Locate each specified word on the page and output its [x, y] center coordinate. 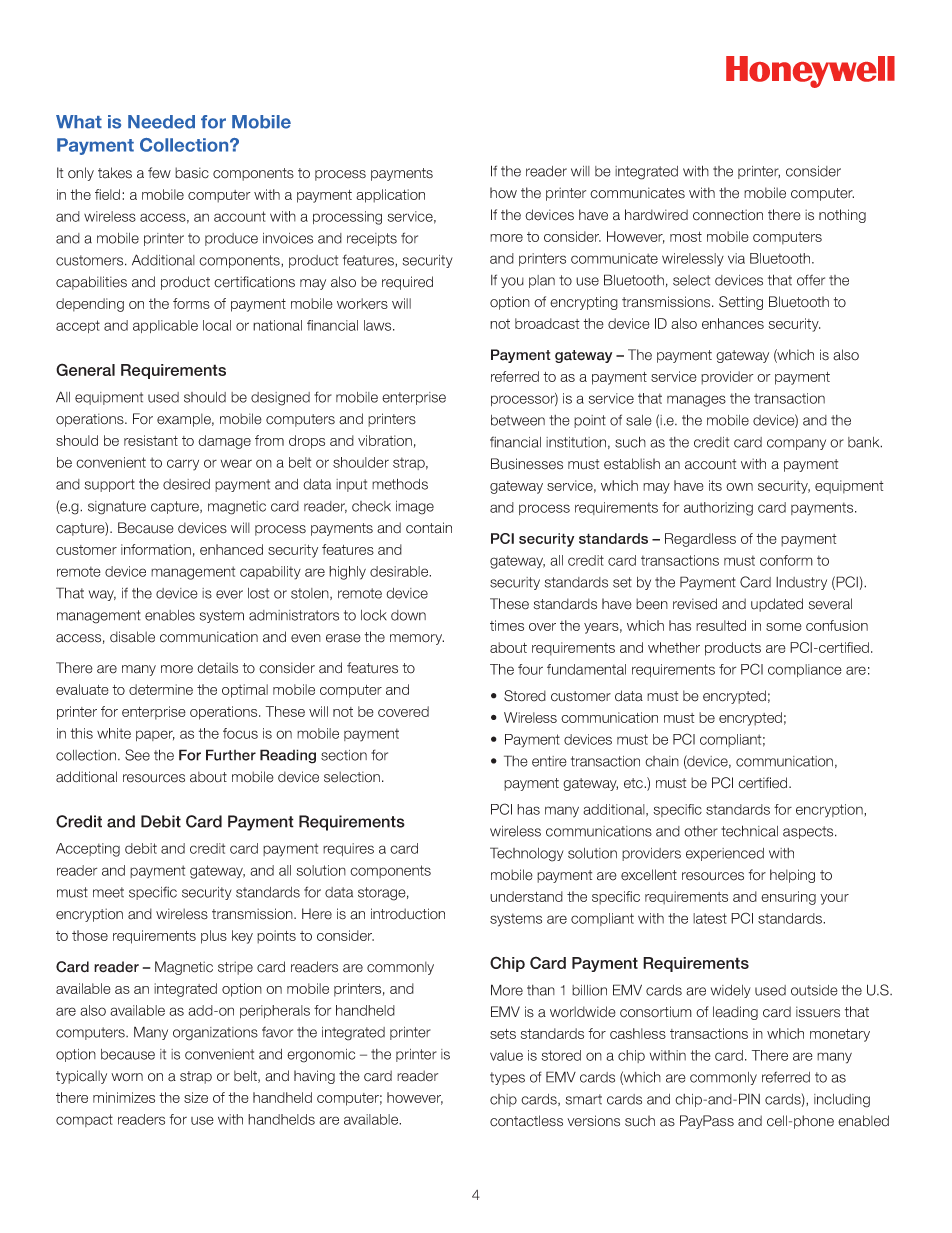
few [159, 173]
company [796, 444]
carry [183, 465]
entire [549, 761]
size [196, 1097]
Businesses [527, 464]
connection [728, 215]
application [390, 196]
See [137, 755]
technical [749, 831]
